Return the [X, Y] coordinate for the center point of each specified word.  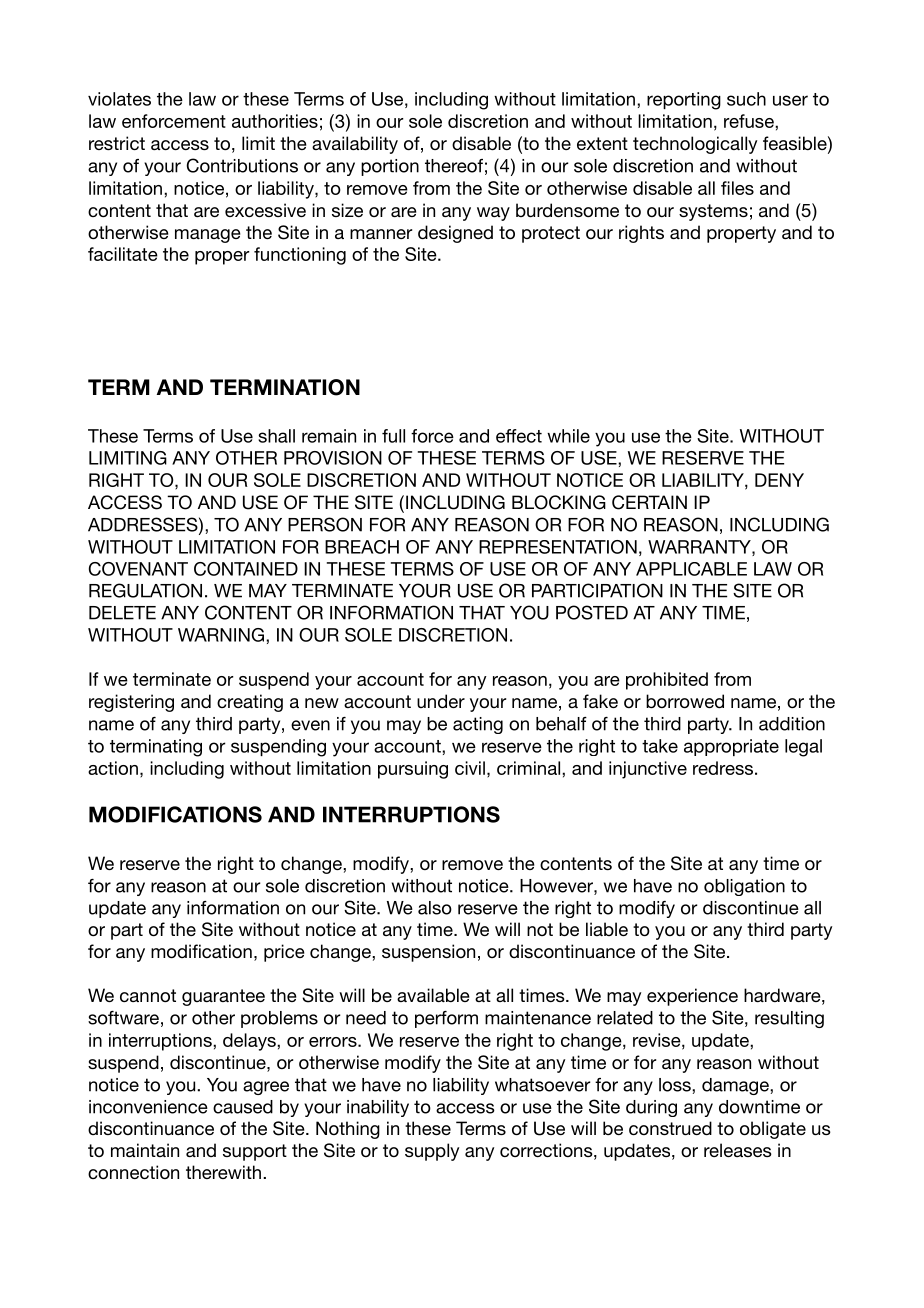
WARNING [221, 635]
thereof [454, 166]
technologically [695, 145]
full [393, 436]
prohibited [667, 681]
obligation [744, 887]
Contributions [242, 165]
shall [276, 436]
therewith [223, 1172]
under [441, 701]
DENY [779, 480]
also [435, 908]
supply [432, 1152]
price [284, 953]
